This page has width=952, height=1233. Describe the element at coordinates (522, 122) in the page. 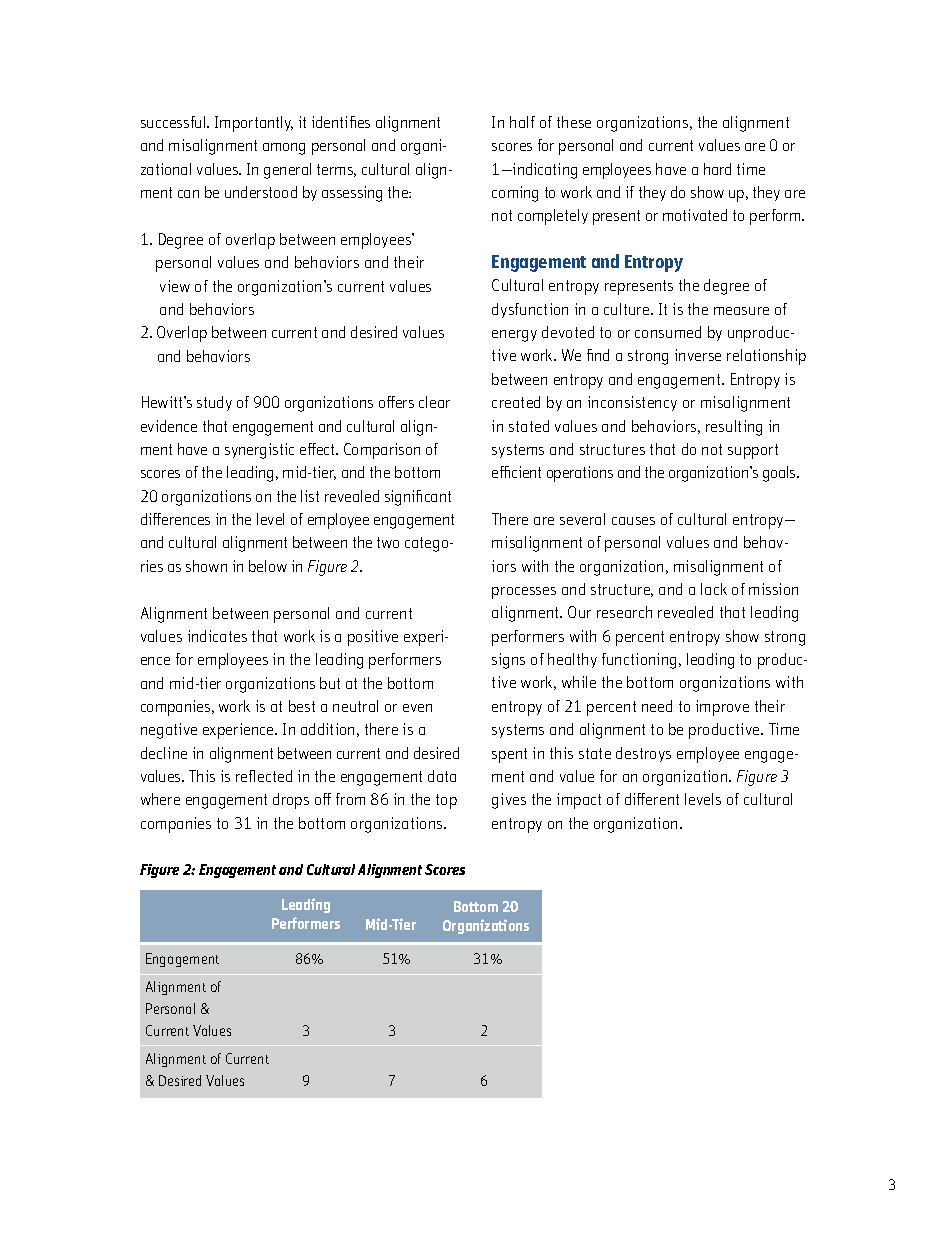

I see `half` at that location.
